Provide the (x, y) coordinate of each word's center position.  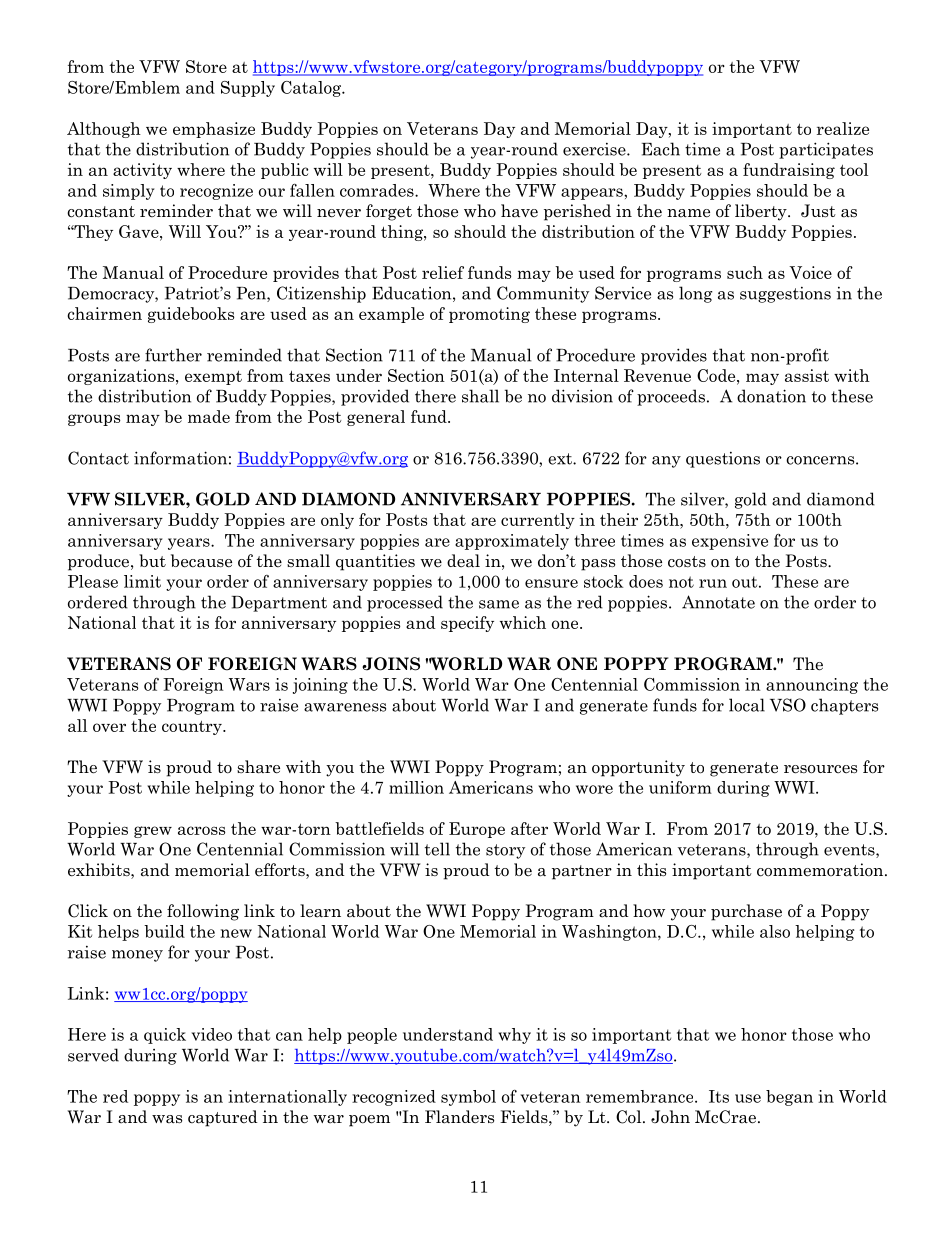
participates (826, 150)
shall (480, 396)
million (416, 787)
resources (820, 769)
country (193, 728)
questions (723, 460)
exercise (595, 149)
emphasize (214, 130)
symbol (468, 1098)
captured (223, 1118)
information (180, 458)
